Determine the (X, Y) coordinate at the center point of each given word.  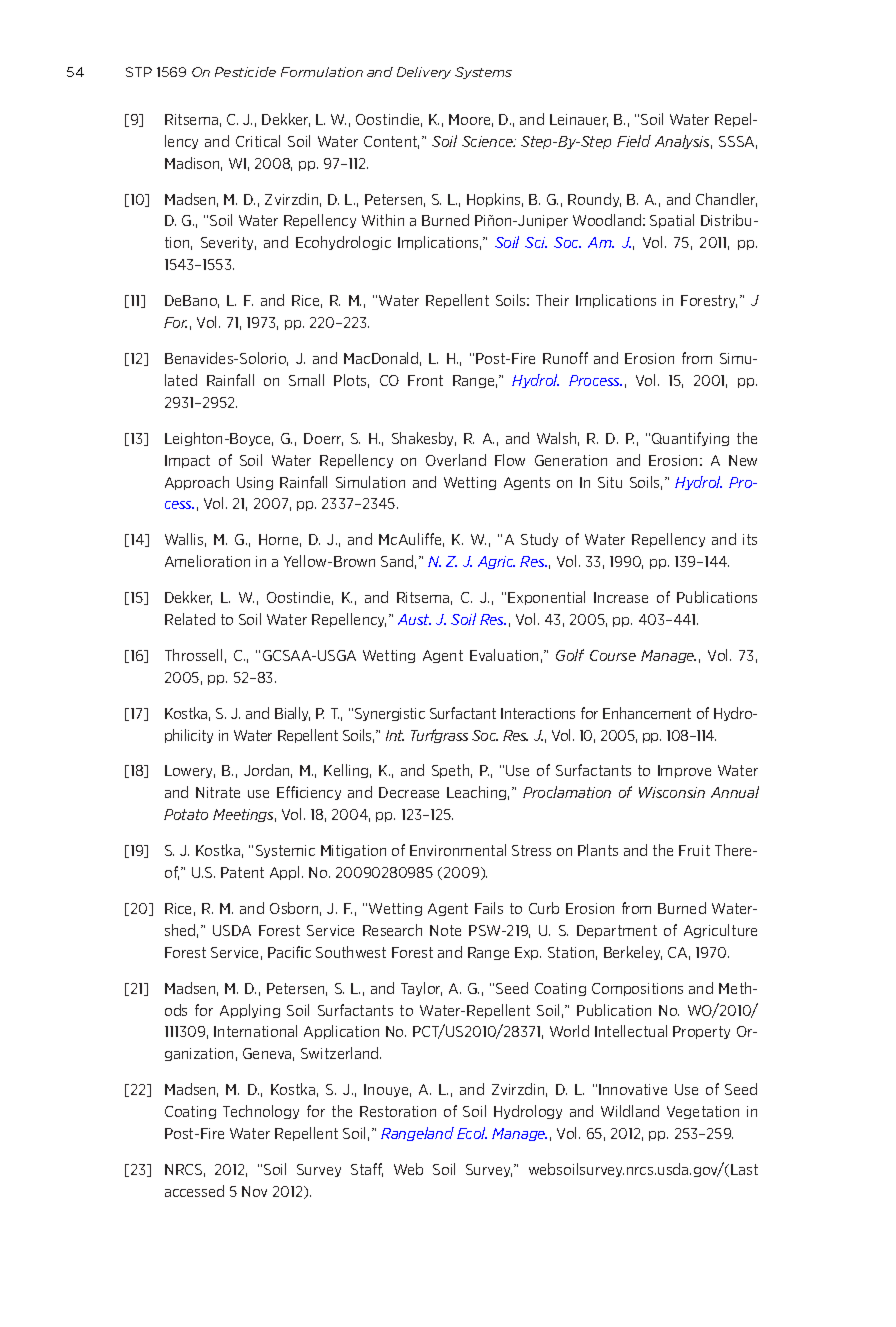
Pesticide (245, 72)
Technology (261, 1112)
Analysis (683, 142)
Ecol (472, 1133)
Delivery (424, 73)
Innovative (633, 1089)
